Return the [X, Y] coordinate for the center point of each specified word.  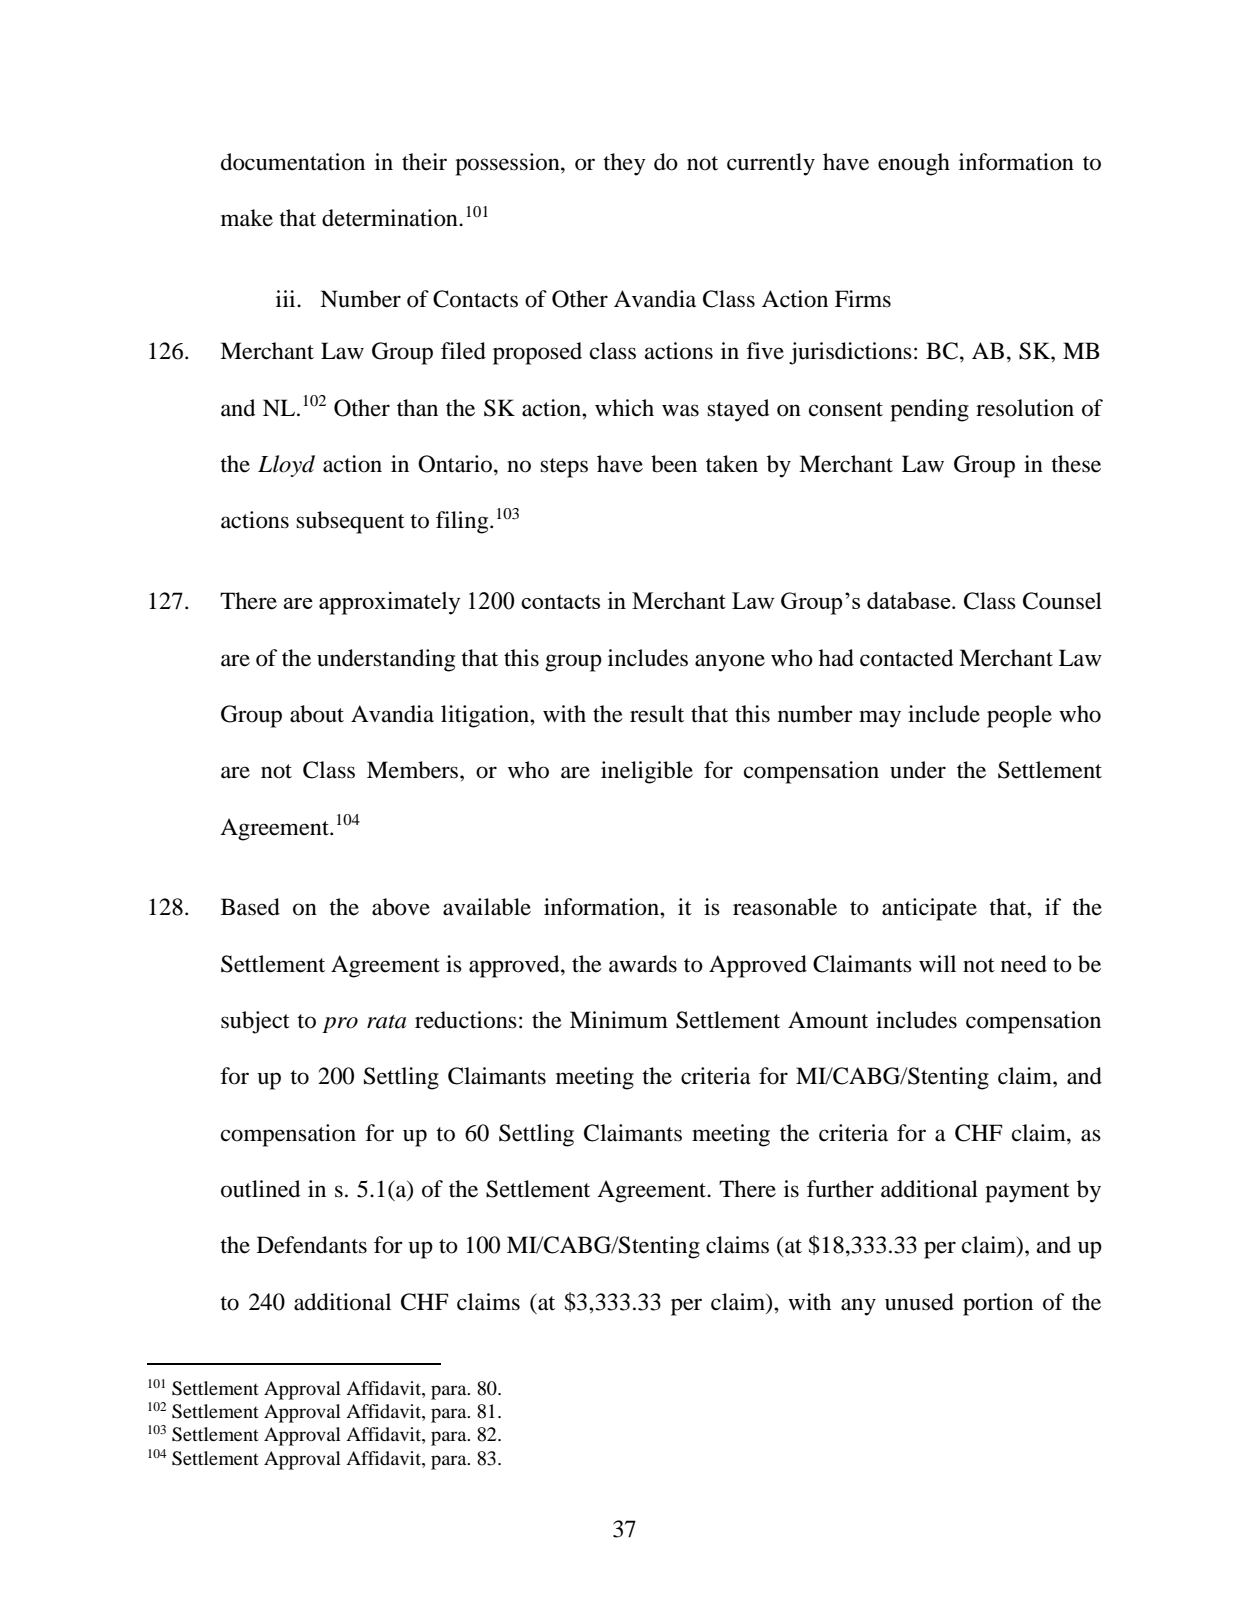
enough [914, 164]
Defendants [312, 1245]
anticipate [929, 909]
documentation [293, 162]
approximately [390, 603]
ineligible [647, 772]
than [417, 408]
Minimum [619, 1020]
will [937, 963]
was [680, 410]
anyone [730, 663]
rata [386, 1022]
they [624, 164]
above [401, 907]
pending [929, 410]
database [910, 600]
